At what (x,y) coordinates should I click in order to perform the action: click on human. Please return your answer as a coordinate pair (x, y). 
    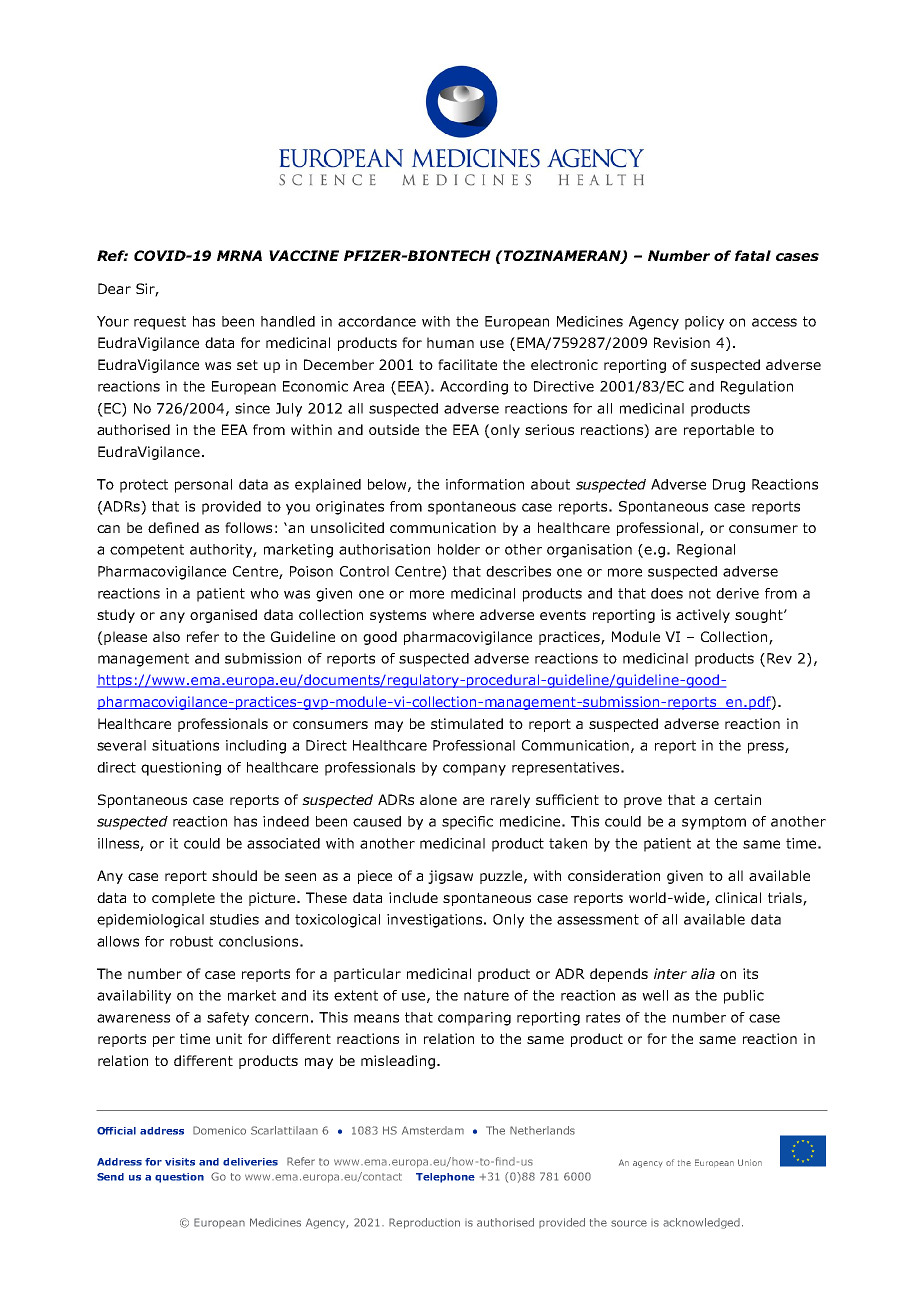
    Looking at the image, I should click on (450, 342).
